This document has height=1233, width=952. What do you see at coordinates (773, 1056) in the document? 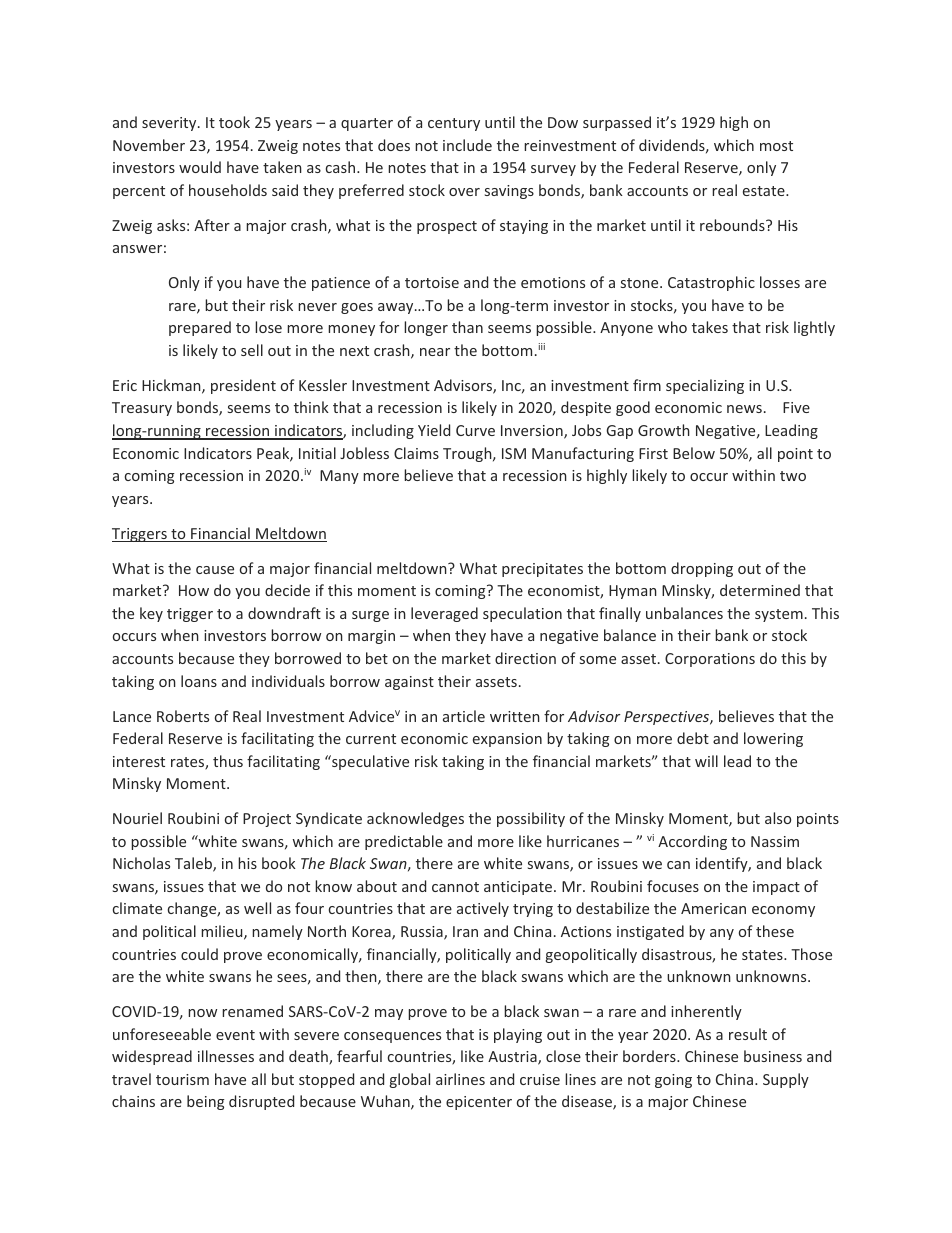
I see `business` at bounding box center [773, 1056].
